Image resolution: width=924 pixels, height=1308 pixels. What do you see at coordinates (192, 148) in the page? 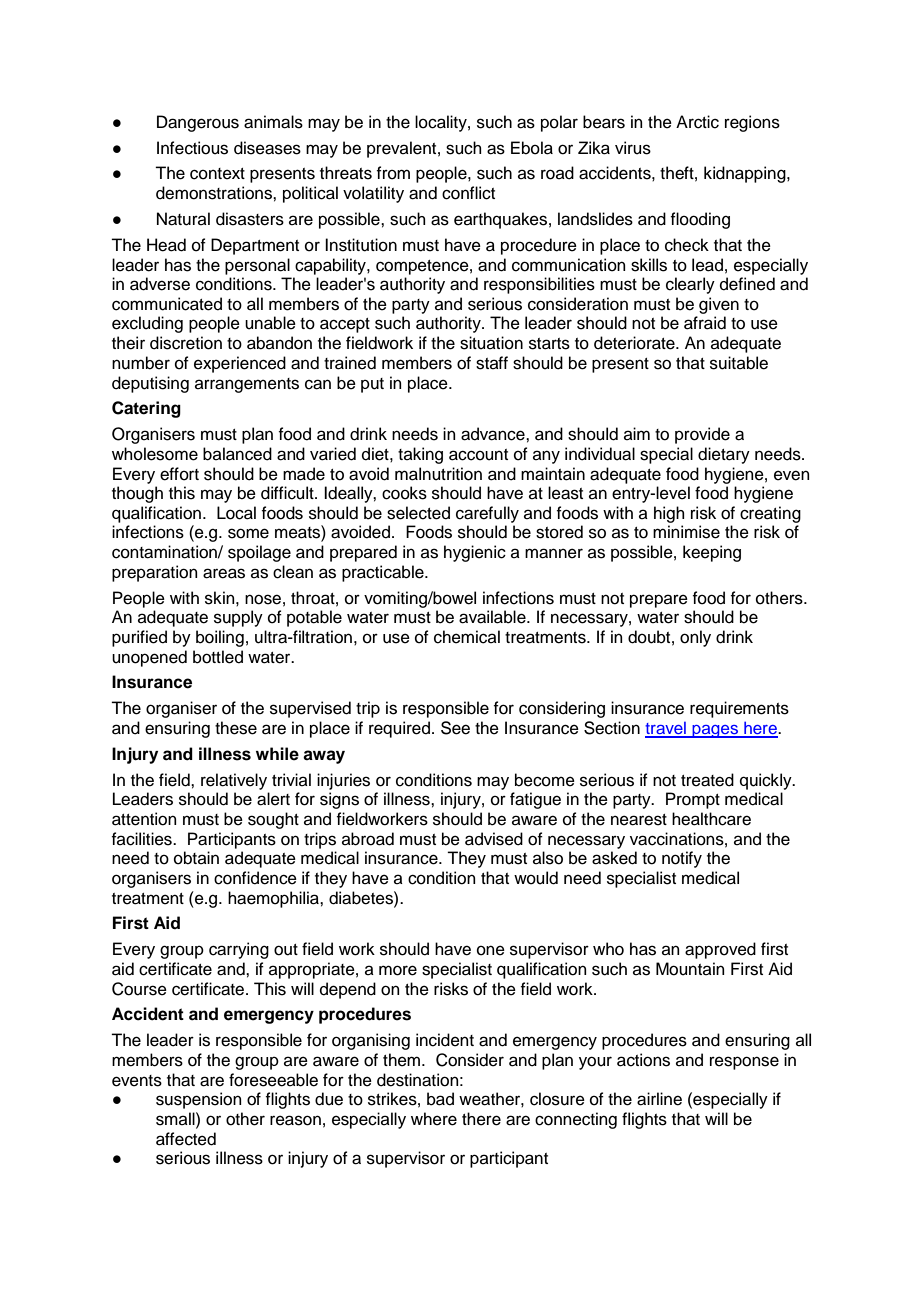
I see `Infectious` at bounding box center [192, 148].
